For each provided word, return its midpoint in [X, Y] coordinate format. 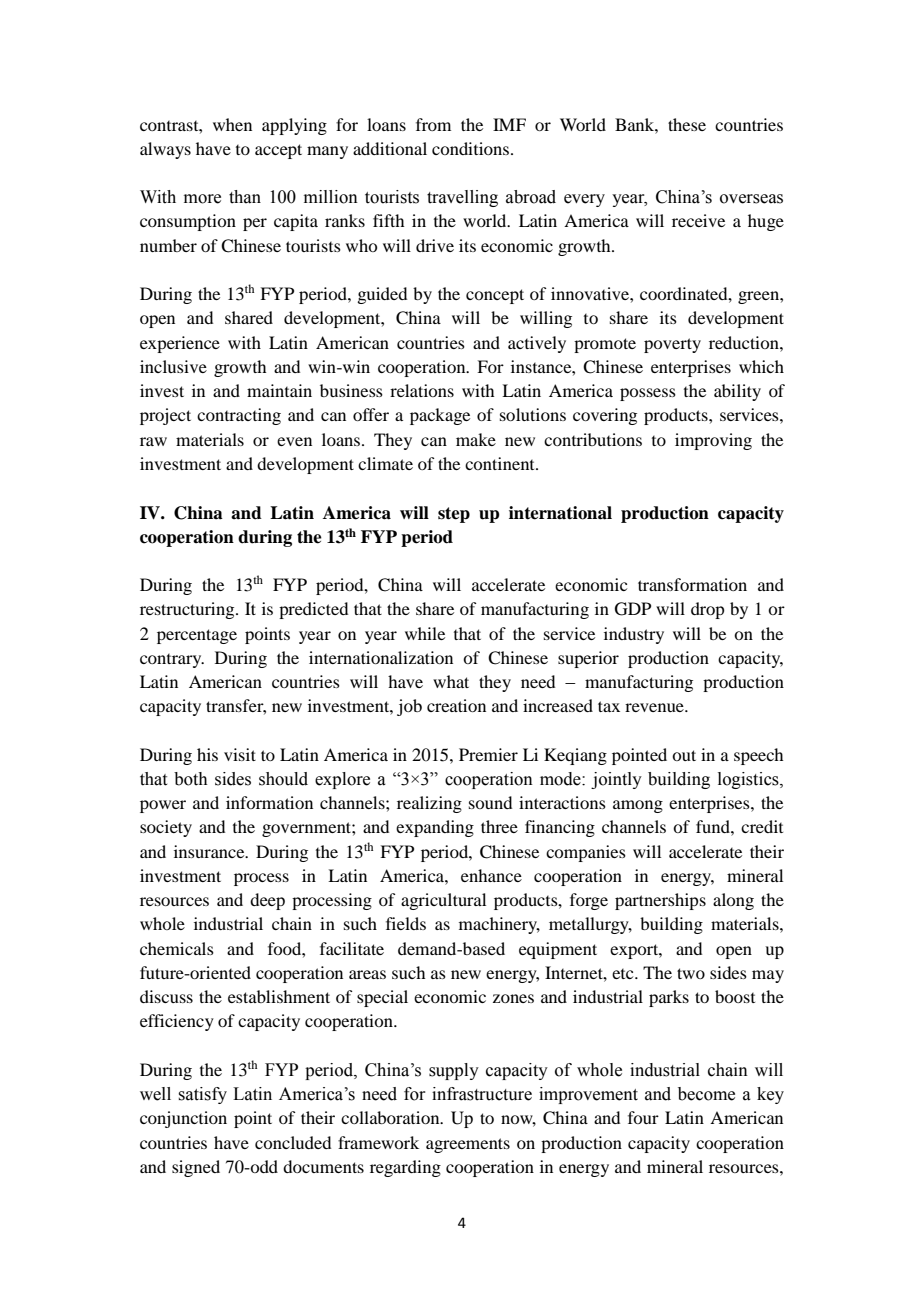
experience [180, 344]
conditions [470, 148]
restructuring [188, 610]
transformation [692, 584]
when [232, 124]
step [454, 515]
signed [196, 1168]
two [691, 973]
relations [422, 390]
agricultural [443, 901]
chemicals [177, 948]
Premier [488, 754]
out [684, 755]
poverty [672, 345]
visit [240, 754]
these [687, 124]
